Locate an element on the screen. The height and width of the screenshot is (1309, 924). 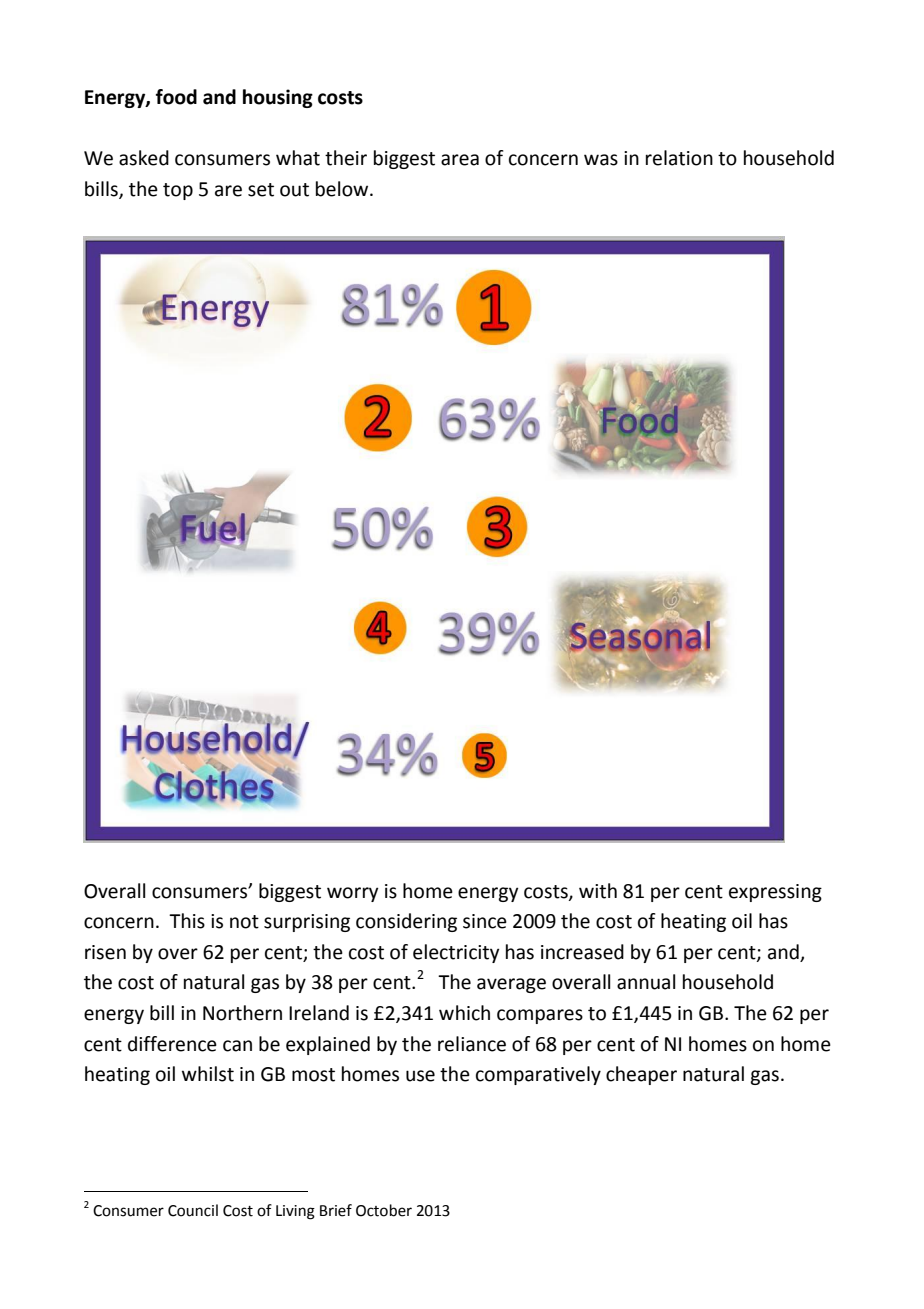
October is located at coordinates (384, 1210).
